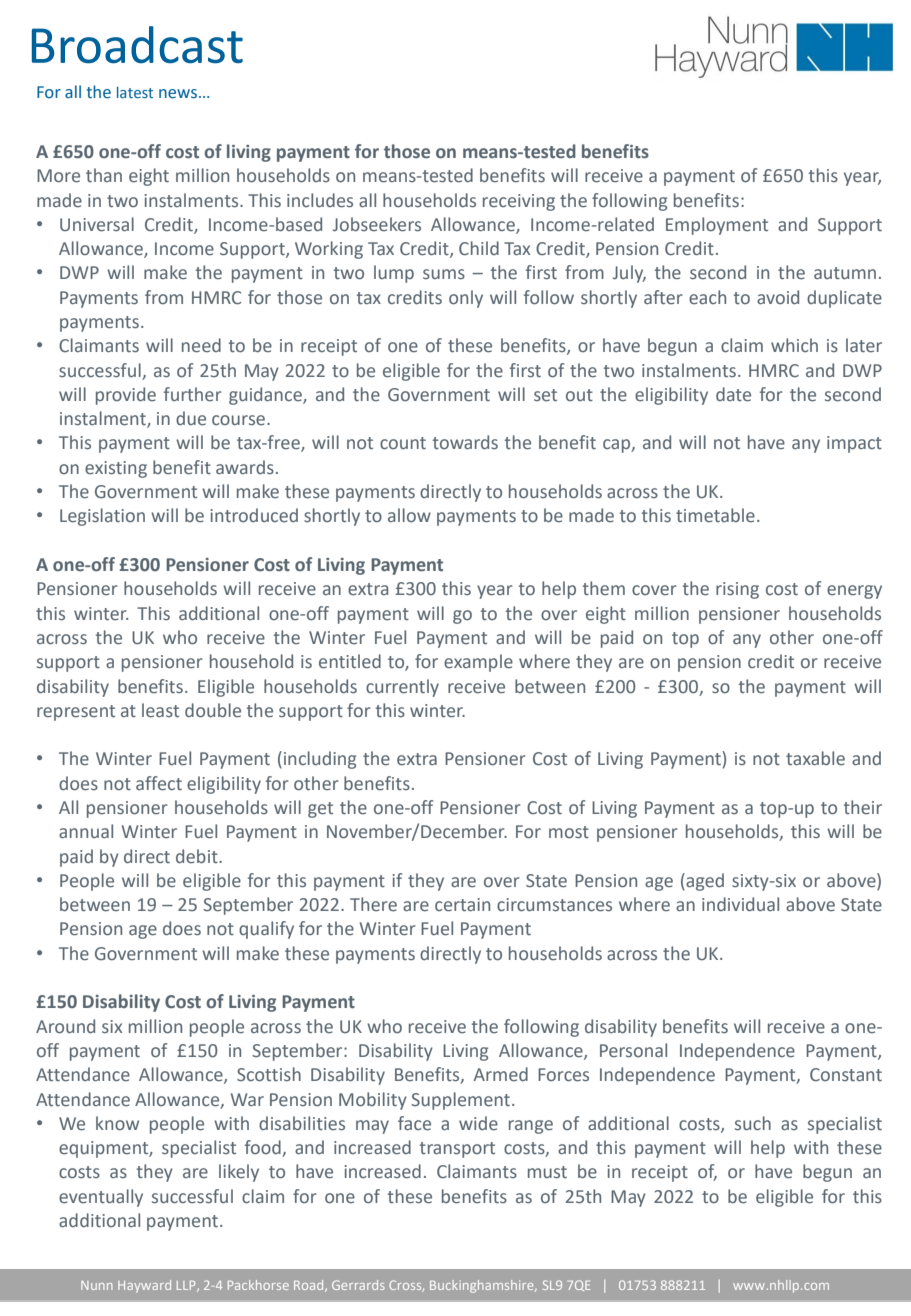  I want to click on Sterling, so click(189, 1286).
